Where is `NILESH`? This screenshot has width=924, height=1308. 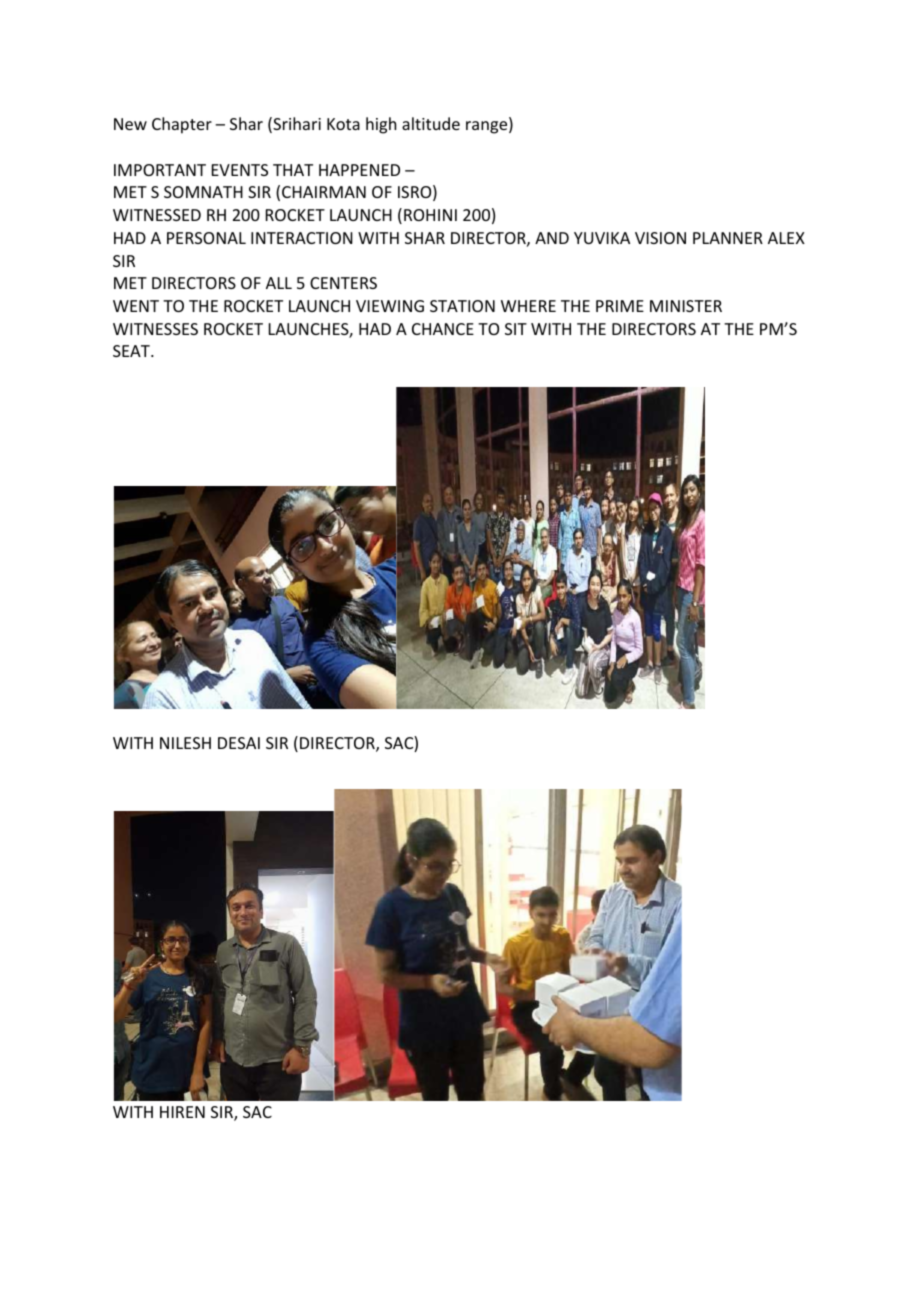
NILESH is located at coordinates (185, 743).
